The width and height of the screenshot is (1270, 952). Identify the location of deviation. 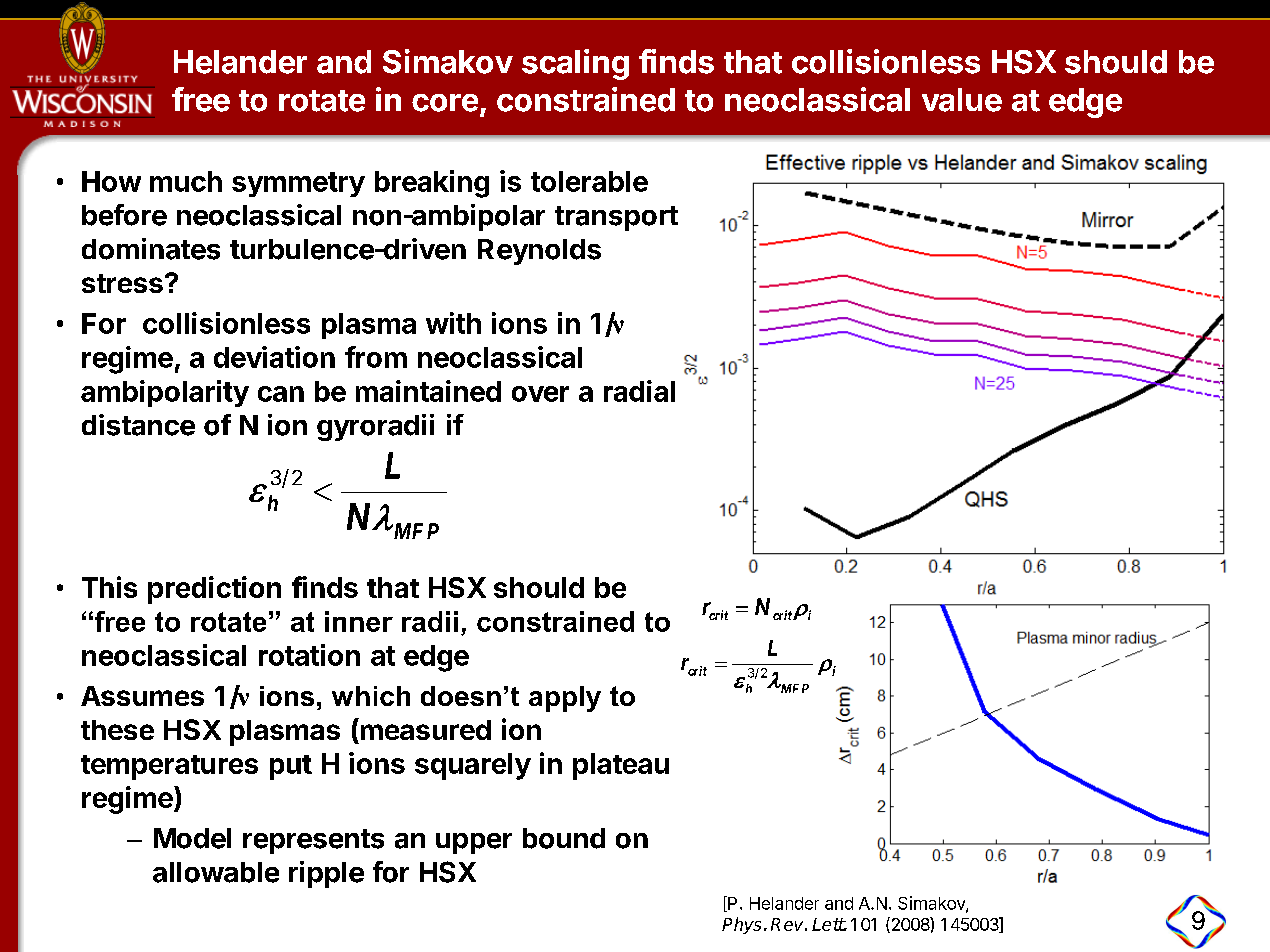
(274, 357).
